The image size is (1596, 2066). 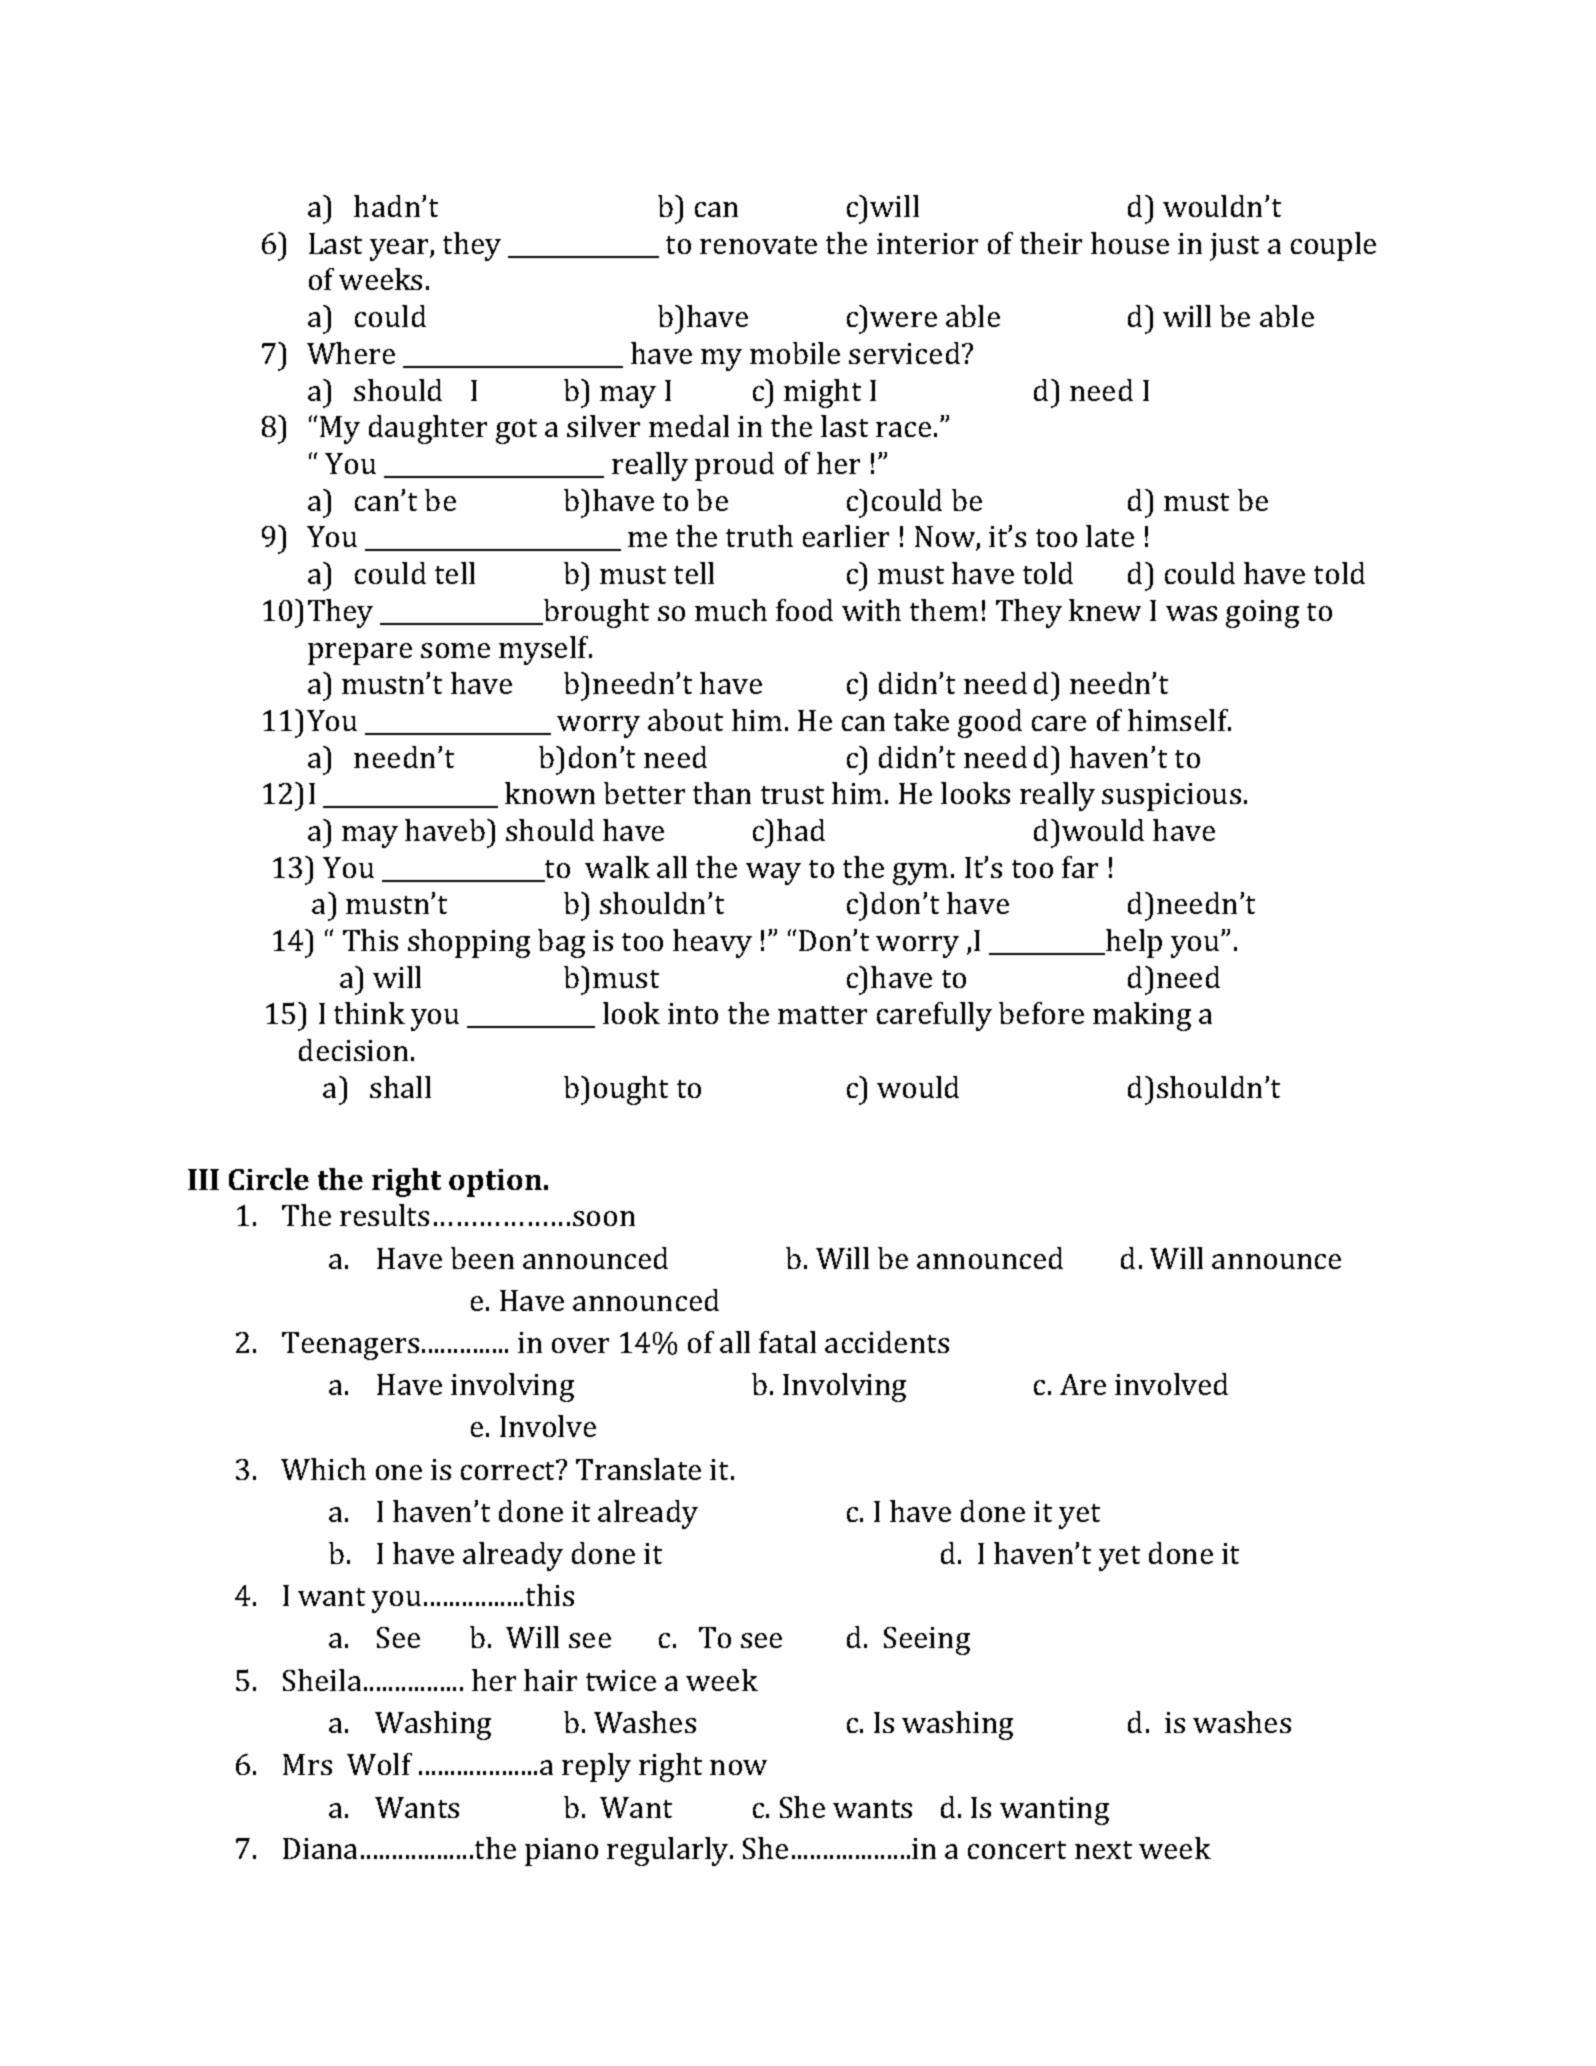 I want to click on Which, so click(x=323, y=1469).
